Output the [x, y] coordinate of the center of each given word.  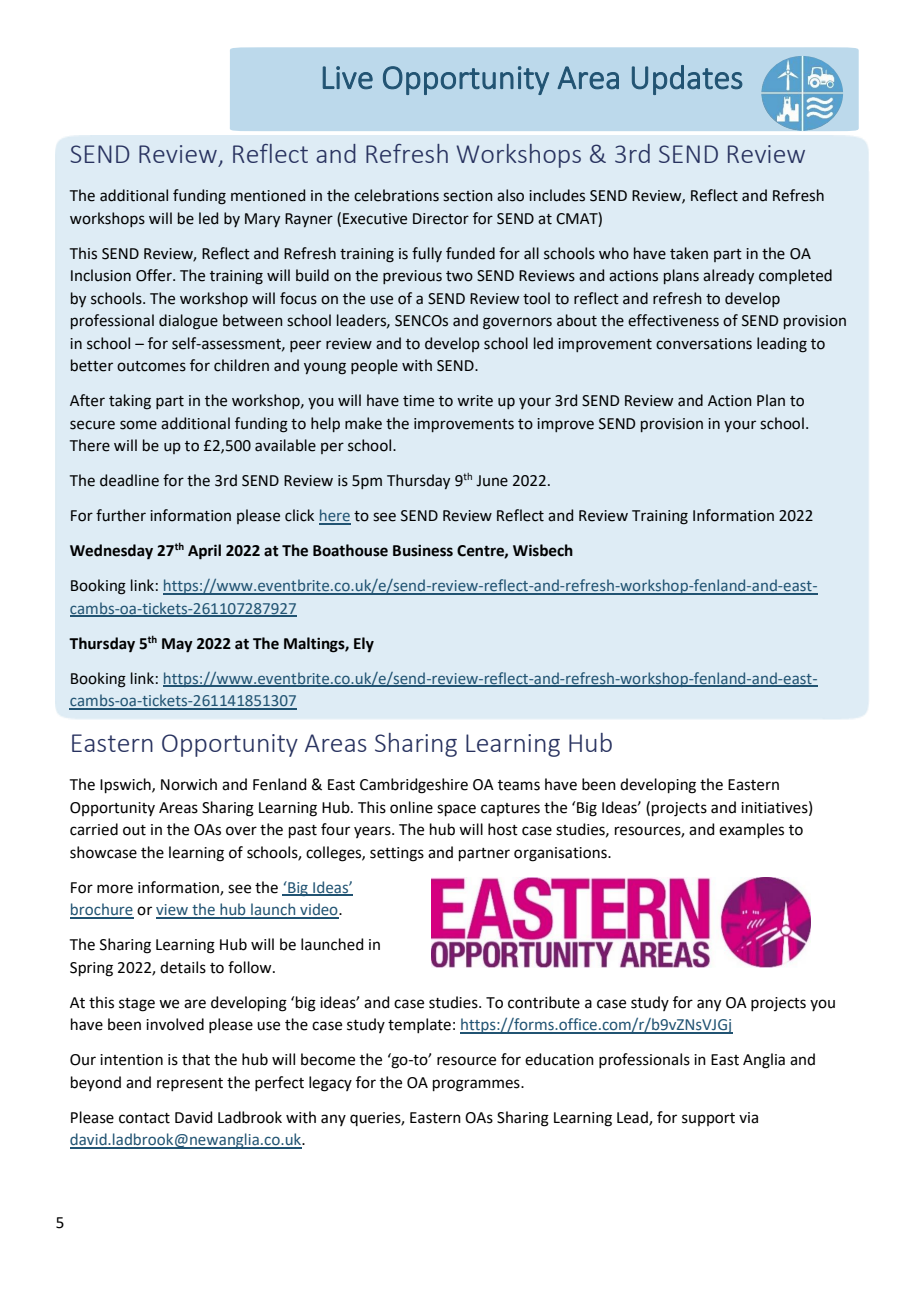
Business [423, 550]
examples [751, 830]
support [708, 1119]
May [177, 645]
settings [397, 854]
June [492, 481]
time [418, 401]
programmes [477, 1085]
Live [348, 77]
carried [94, 829]
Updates [687, 80]
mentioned [268, 195]
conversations [704, 344]
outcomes [151, 366]
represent [190, 1084]
